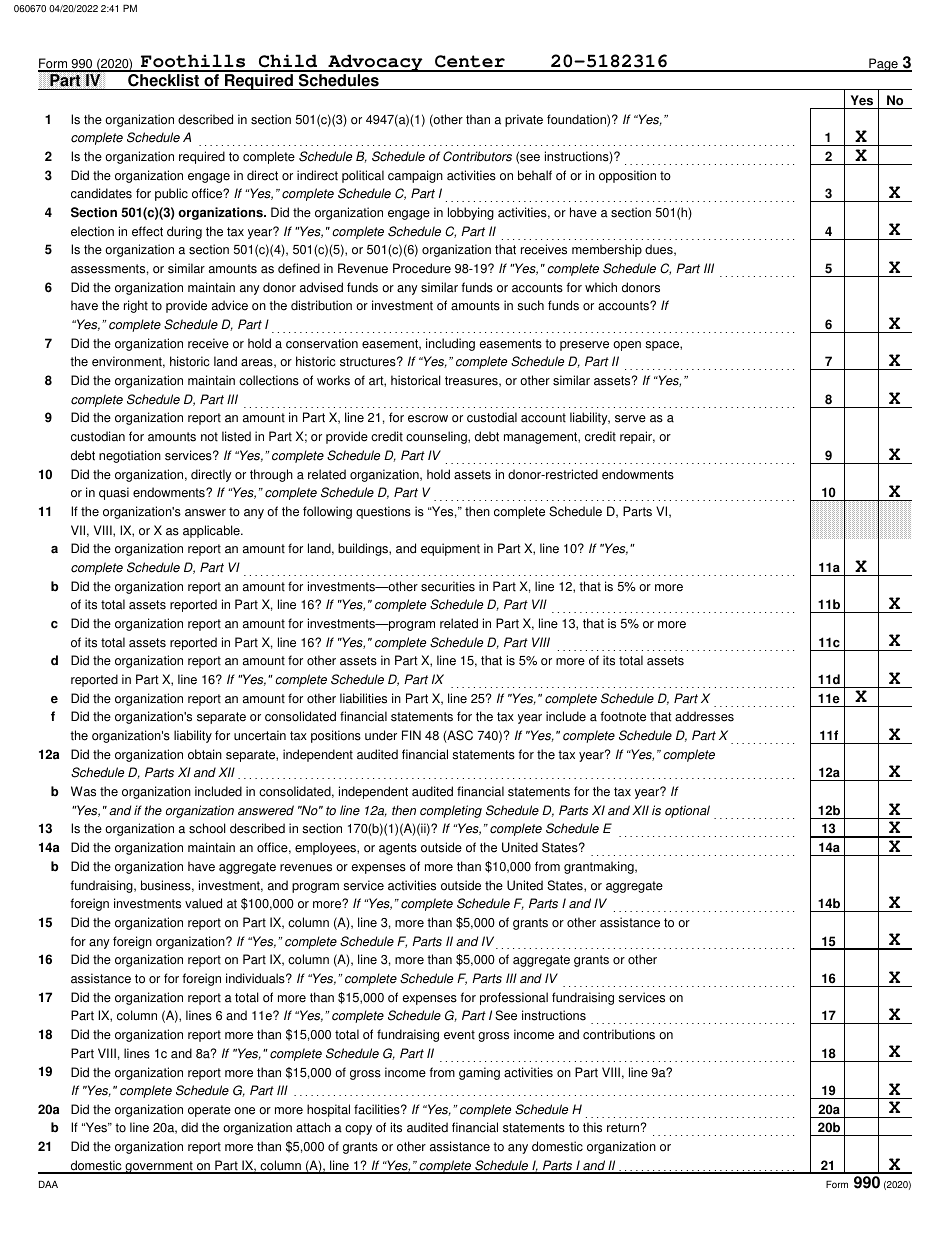 Image resolution: width=952 pixels, height=1233 pixels. What do you see at coordinates (883, 65) in the image?
I see `Page` at bounding box center [883, 65].
